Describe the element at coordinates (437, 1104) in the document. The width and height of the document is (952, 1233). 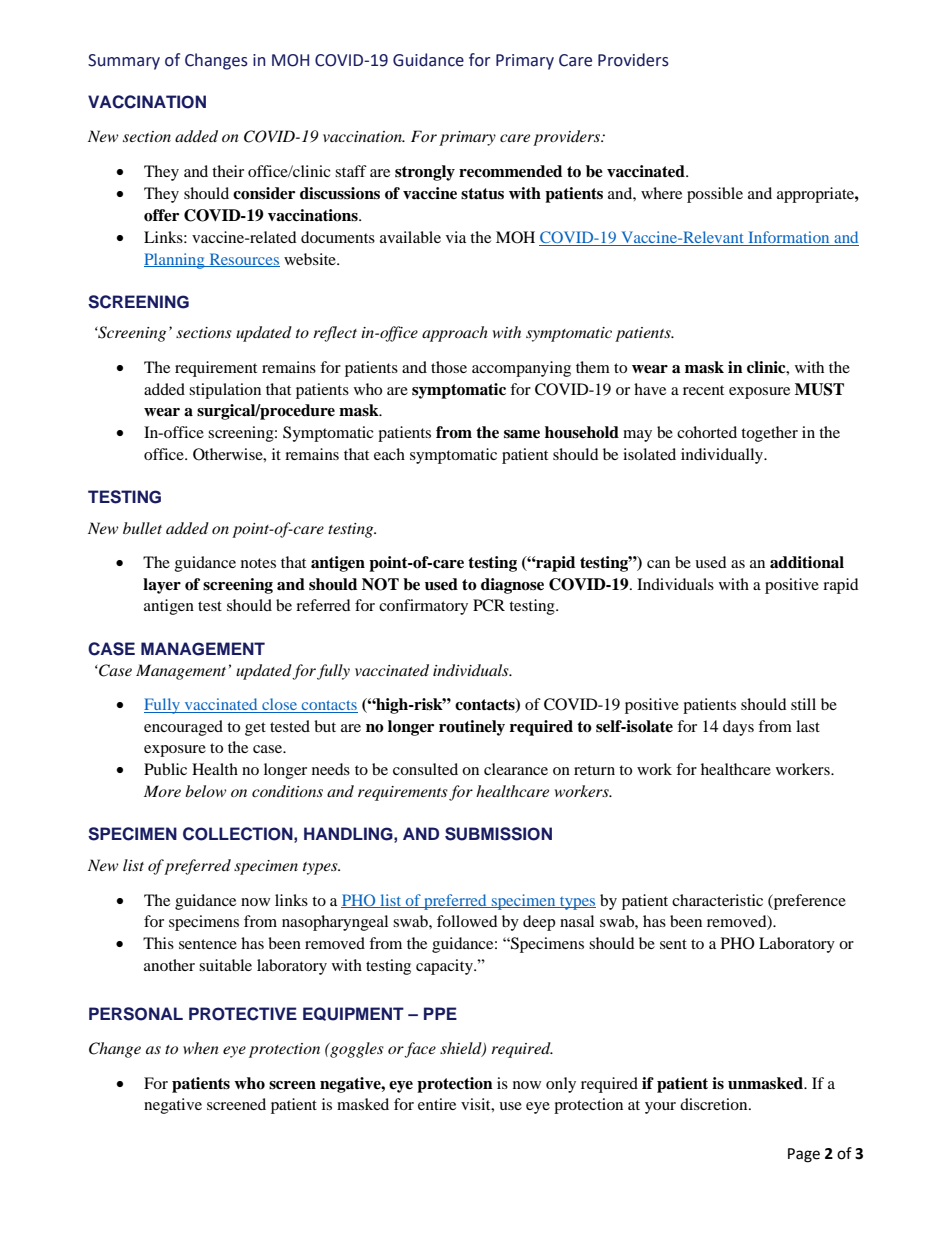
I see `entire` at that location.
